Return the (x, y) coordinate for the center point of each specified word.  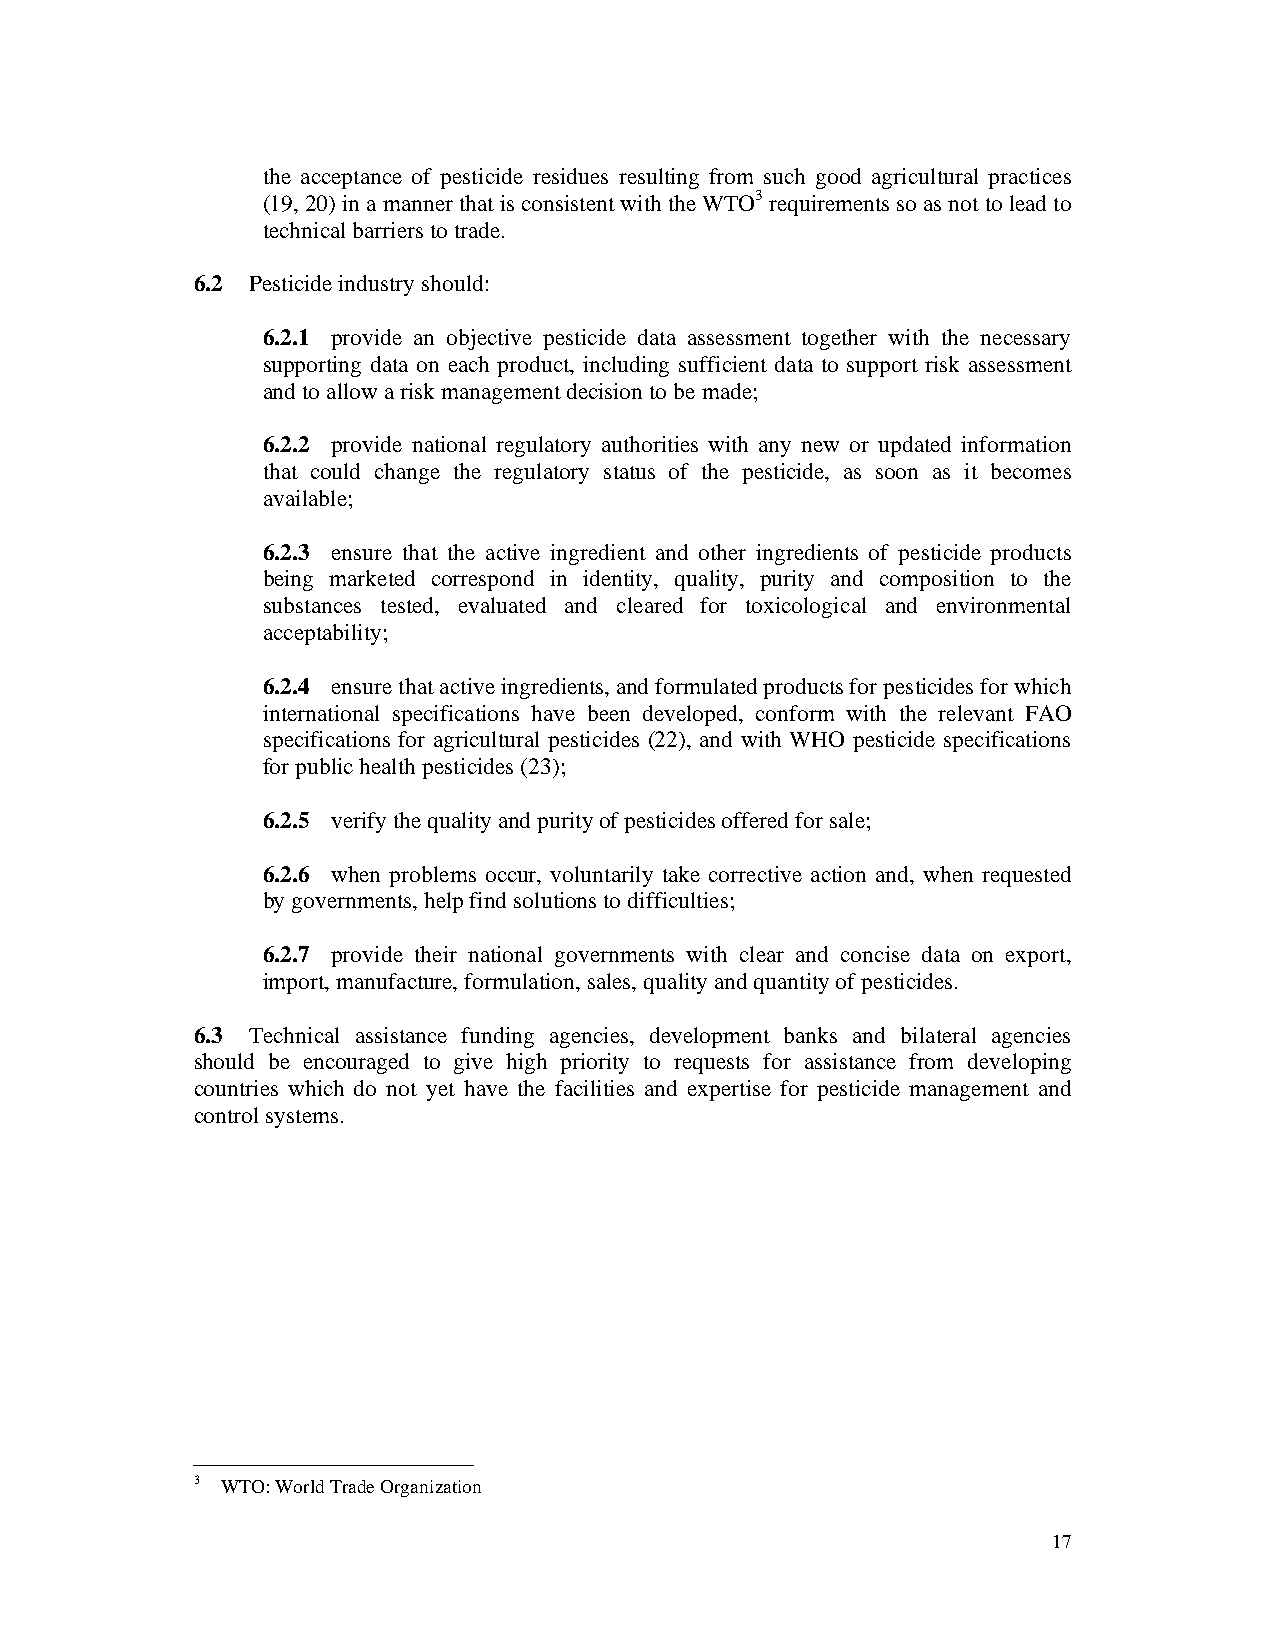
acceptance (351, 180)
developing (1019, 1063)
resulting (659, 178)
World (299, 1486)
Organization (431, 1488)
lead (1028, 203)
